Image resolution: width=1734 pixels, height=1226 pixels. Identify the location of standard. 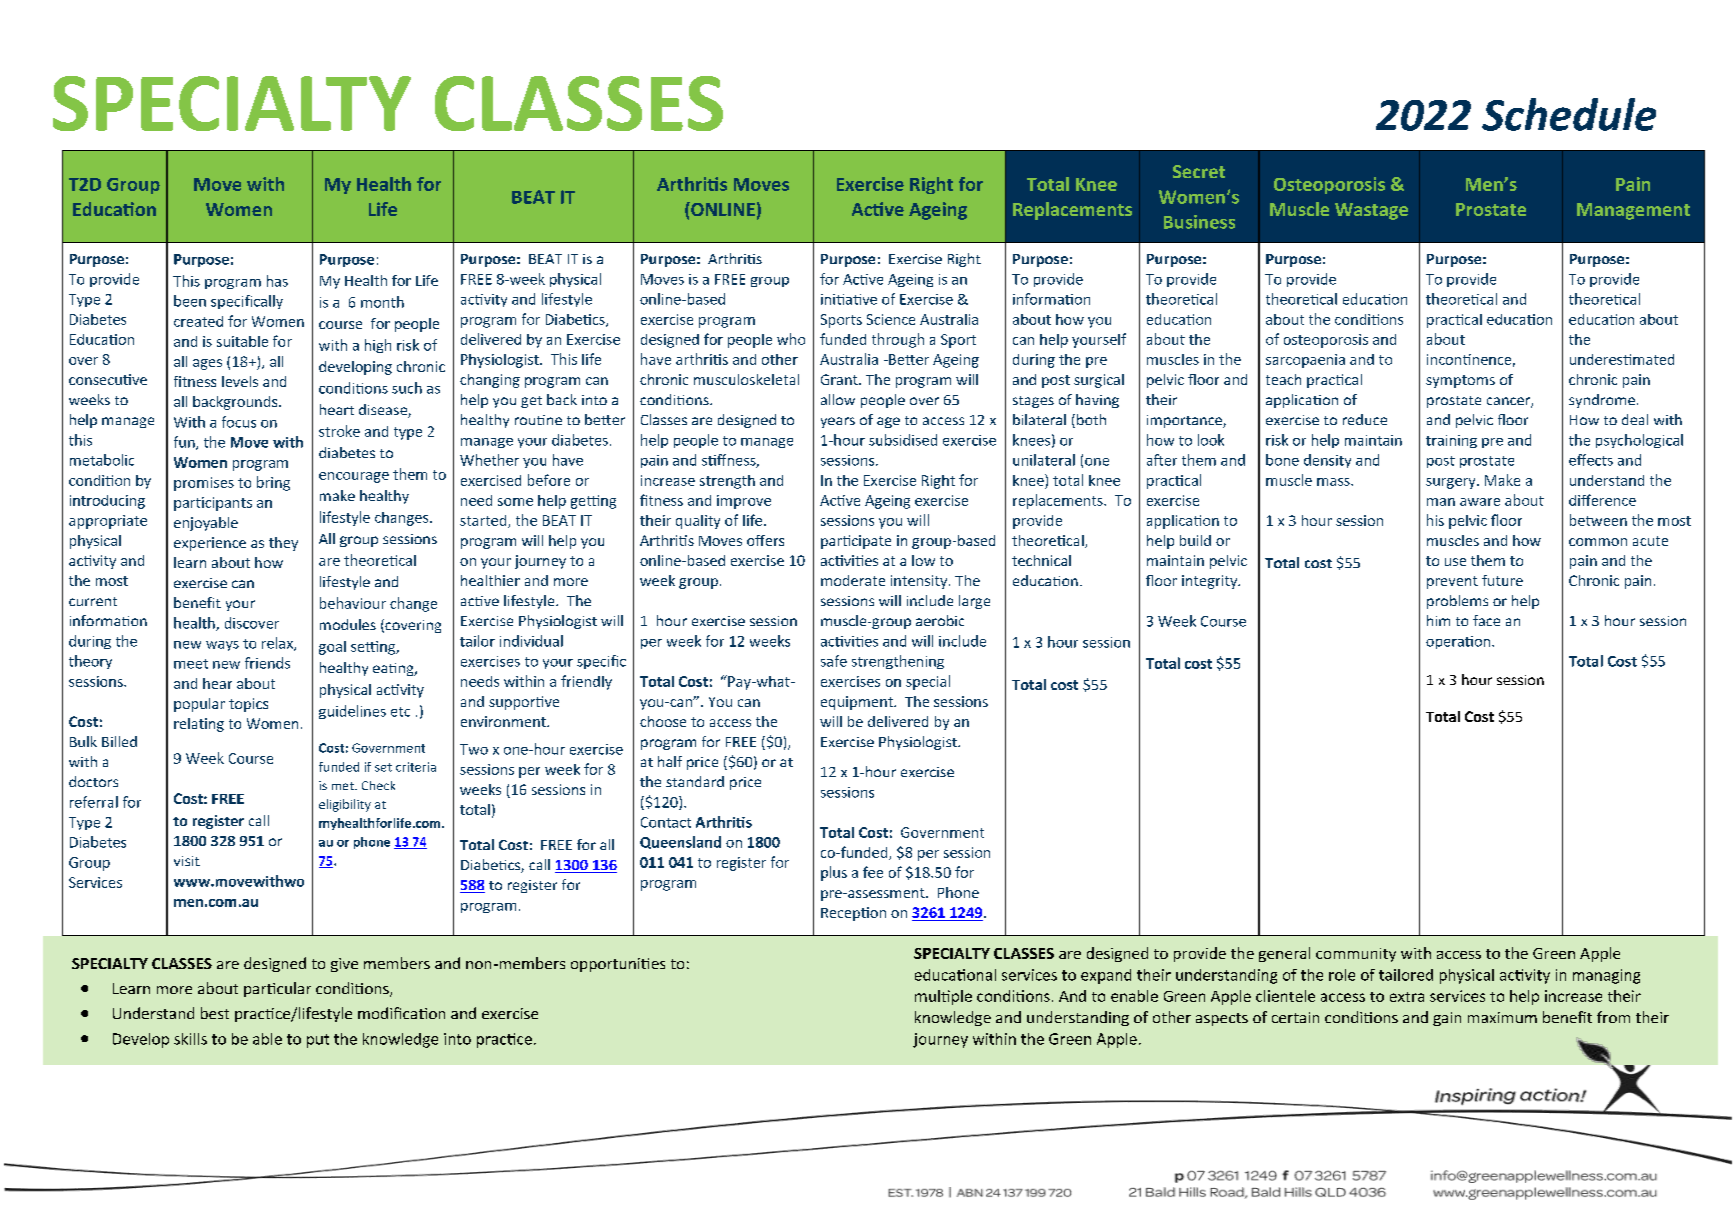
(695, 781).
